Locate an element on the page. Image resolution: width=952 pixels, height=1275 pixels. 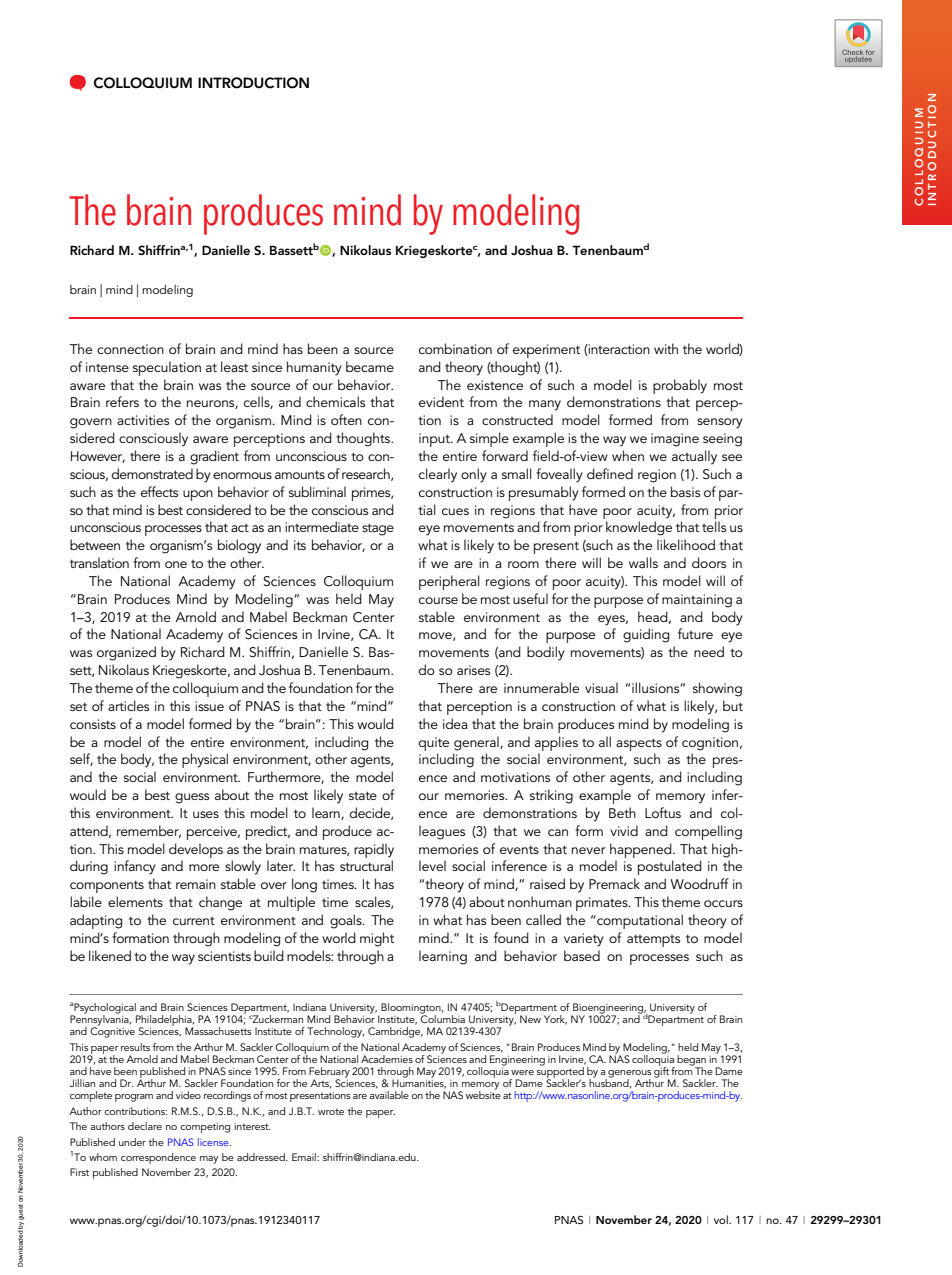
course is located at coordinates (438, 600).
